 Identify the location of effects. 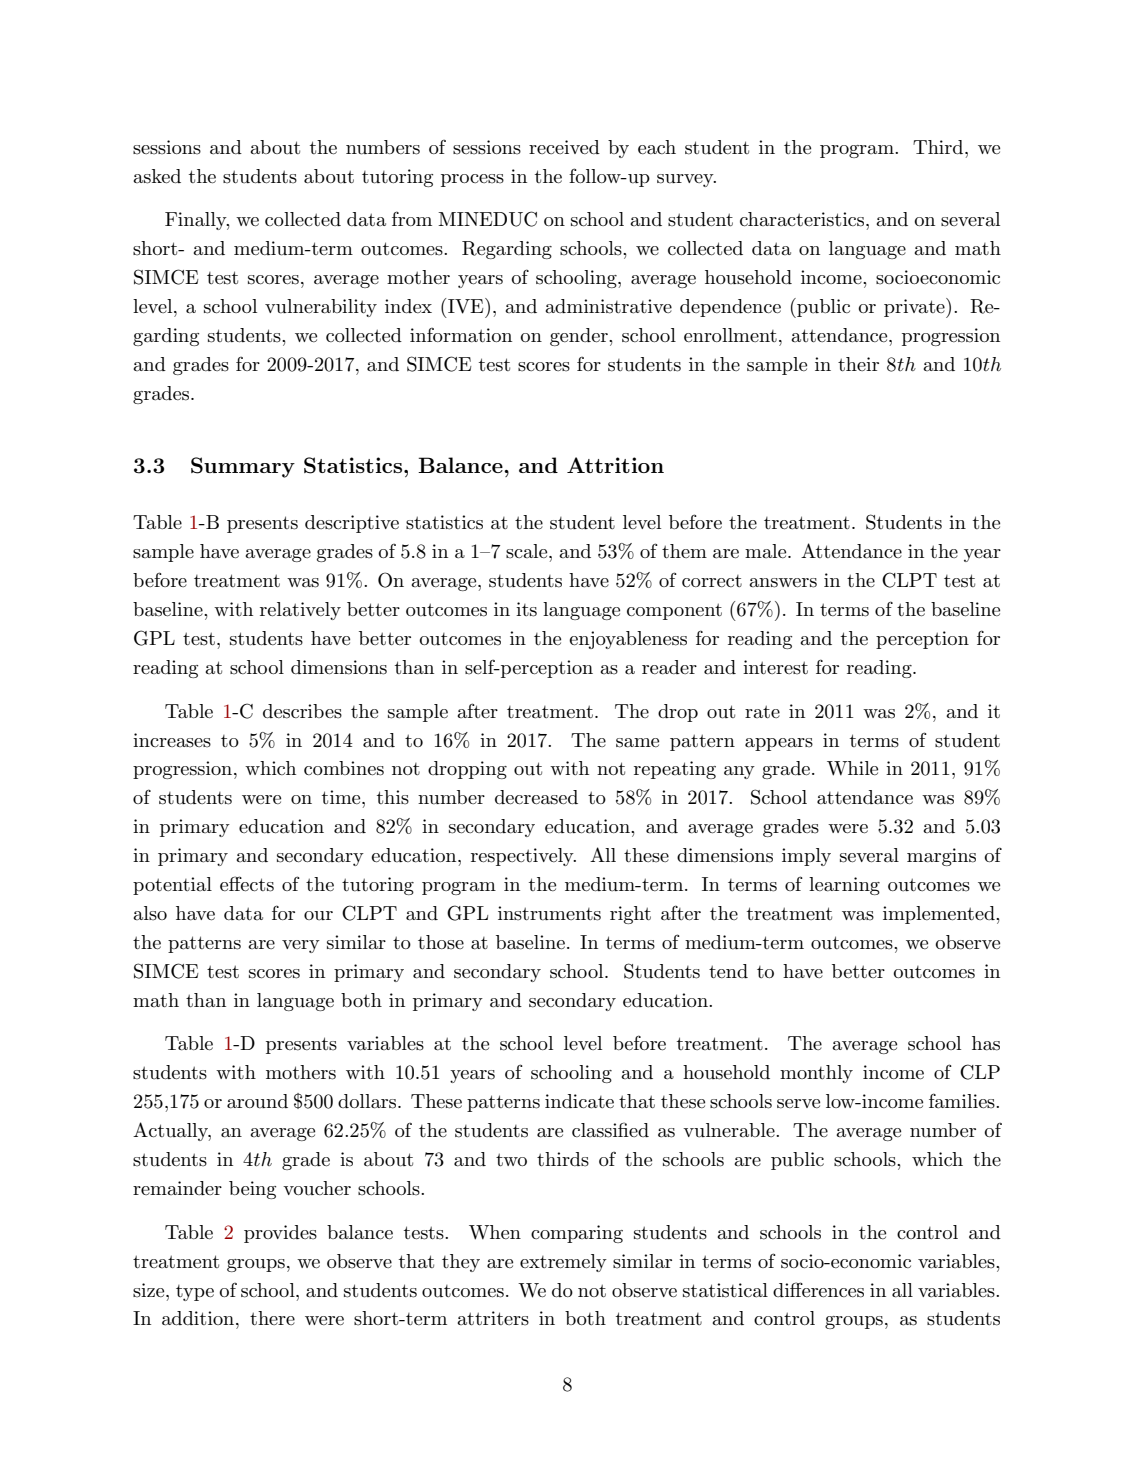
(247, 884).
